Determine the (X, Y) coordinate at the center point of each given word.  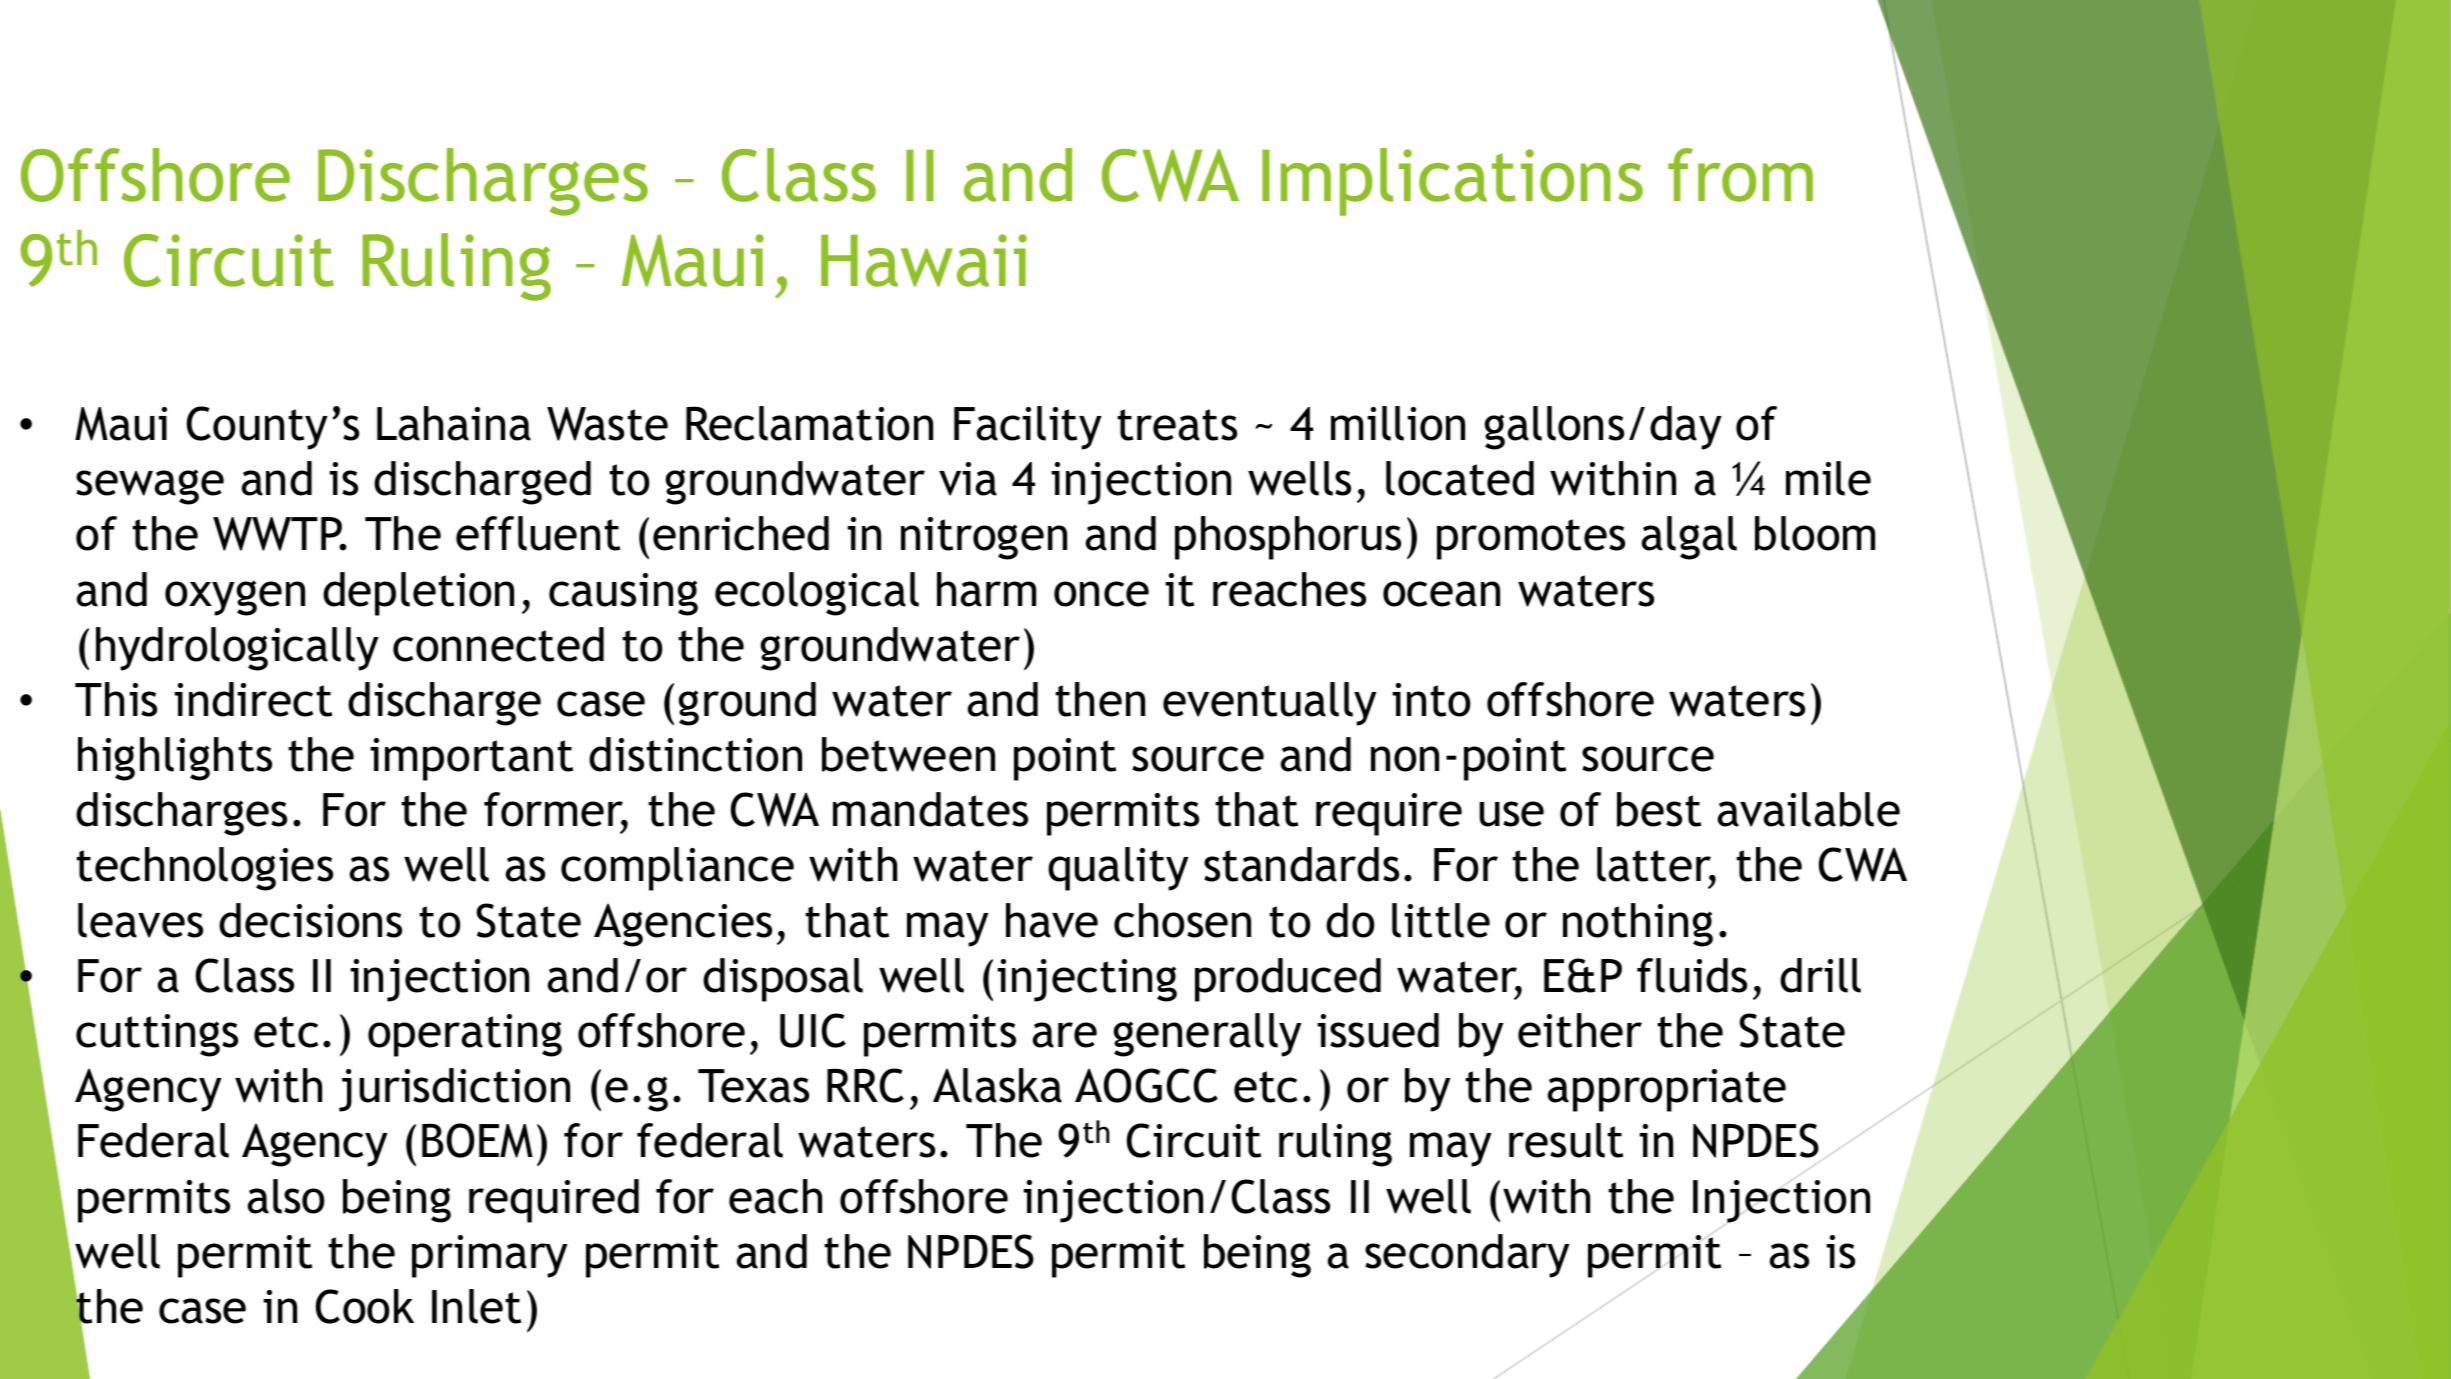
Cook (365, 1306)
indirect (253, 699)
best (1659, 809)
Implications (1452, 182)
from (1740, 175)
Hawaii (924, 260)
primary (490, 1256)
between (908, 754)
